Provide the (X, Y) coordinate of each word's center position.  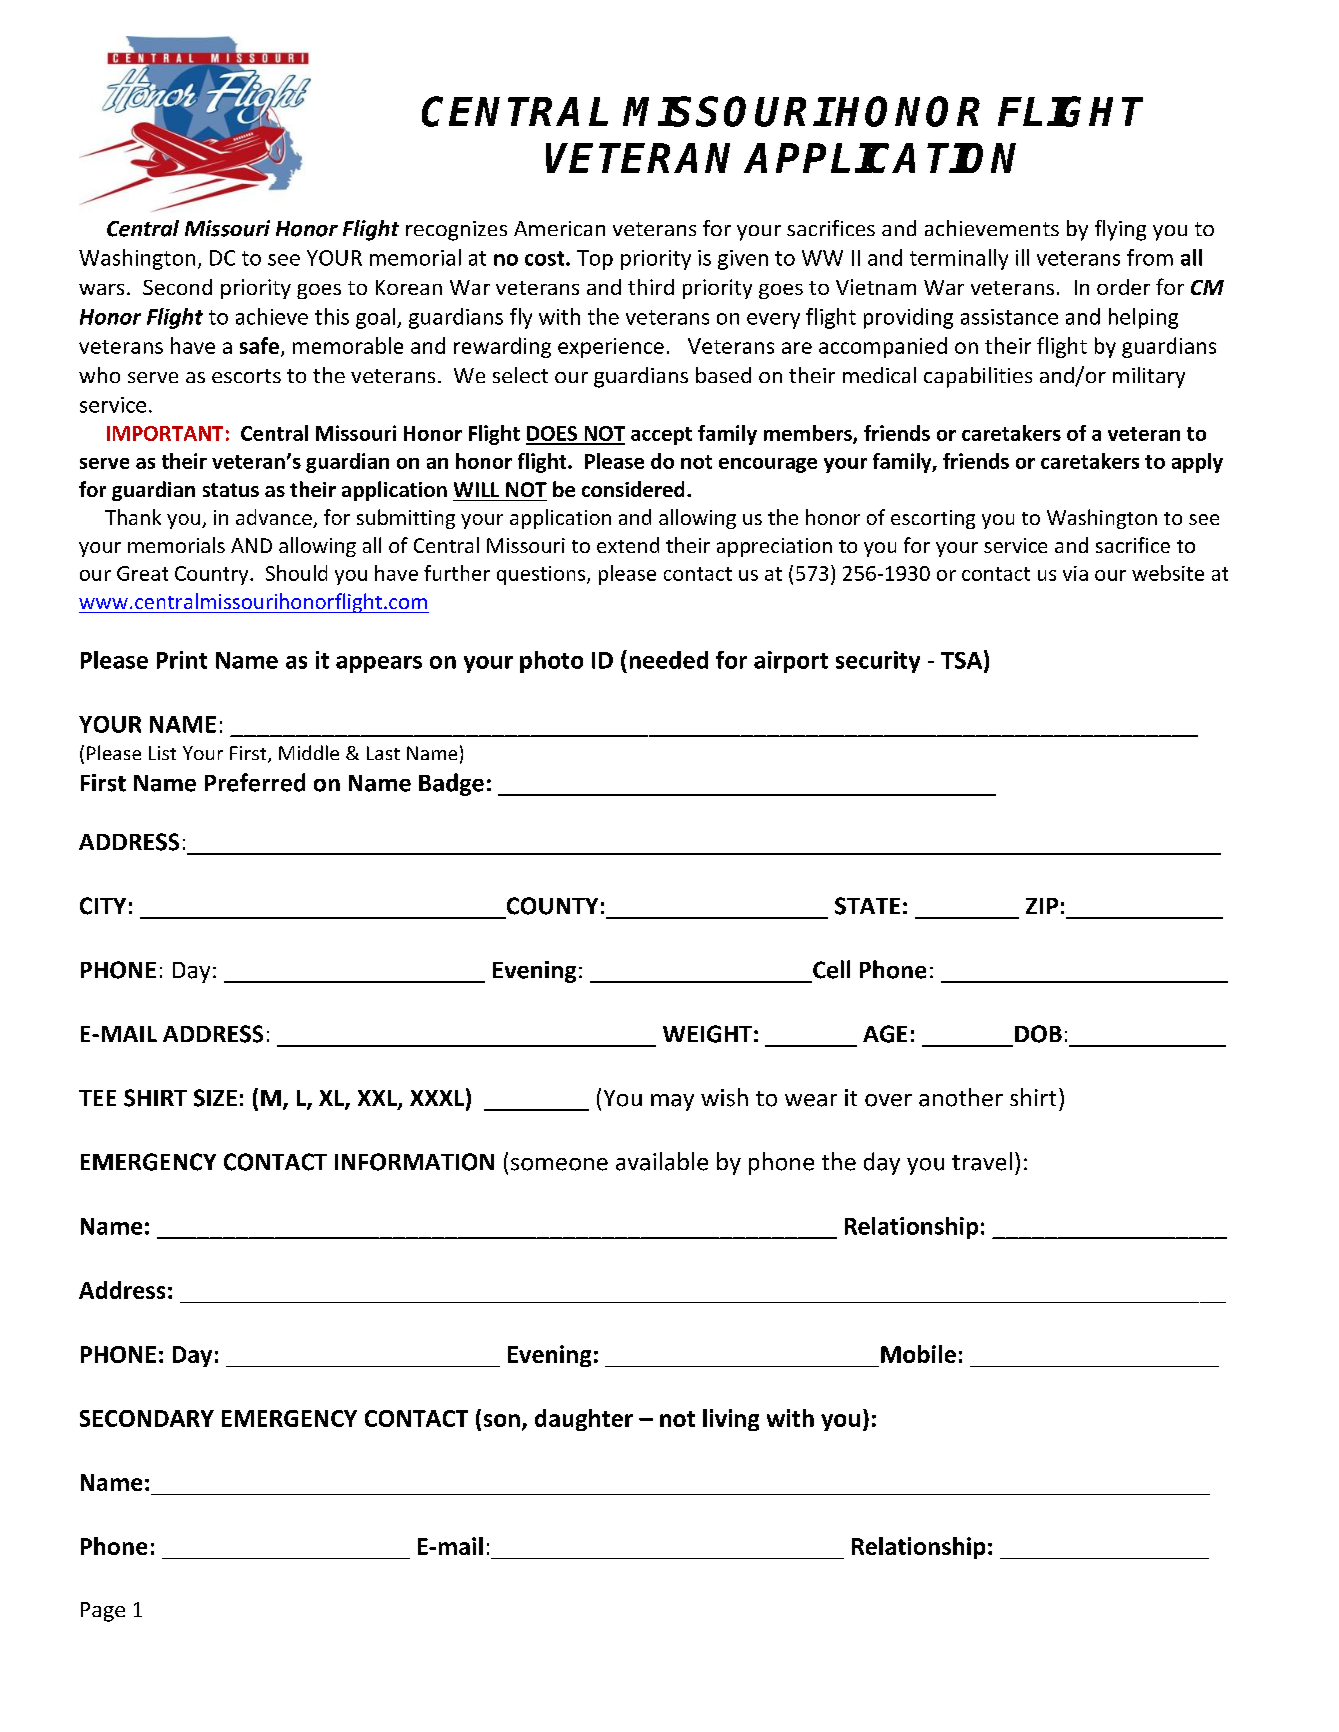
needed (669, 660)
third (651, 287)
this (332, 316)
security (878, 662)
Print (182, 660)
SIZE (215, 1098)
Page (103, 1612)
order (1123, 287)
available (662, 1161)
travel (982, 1161)
